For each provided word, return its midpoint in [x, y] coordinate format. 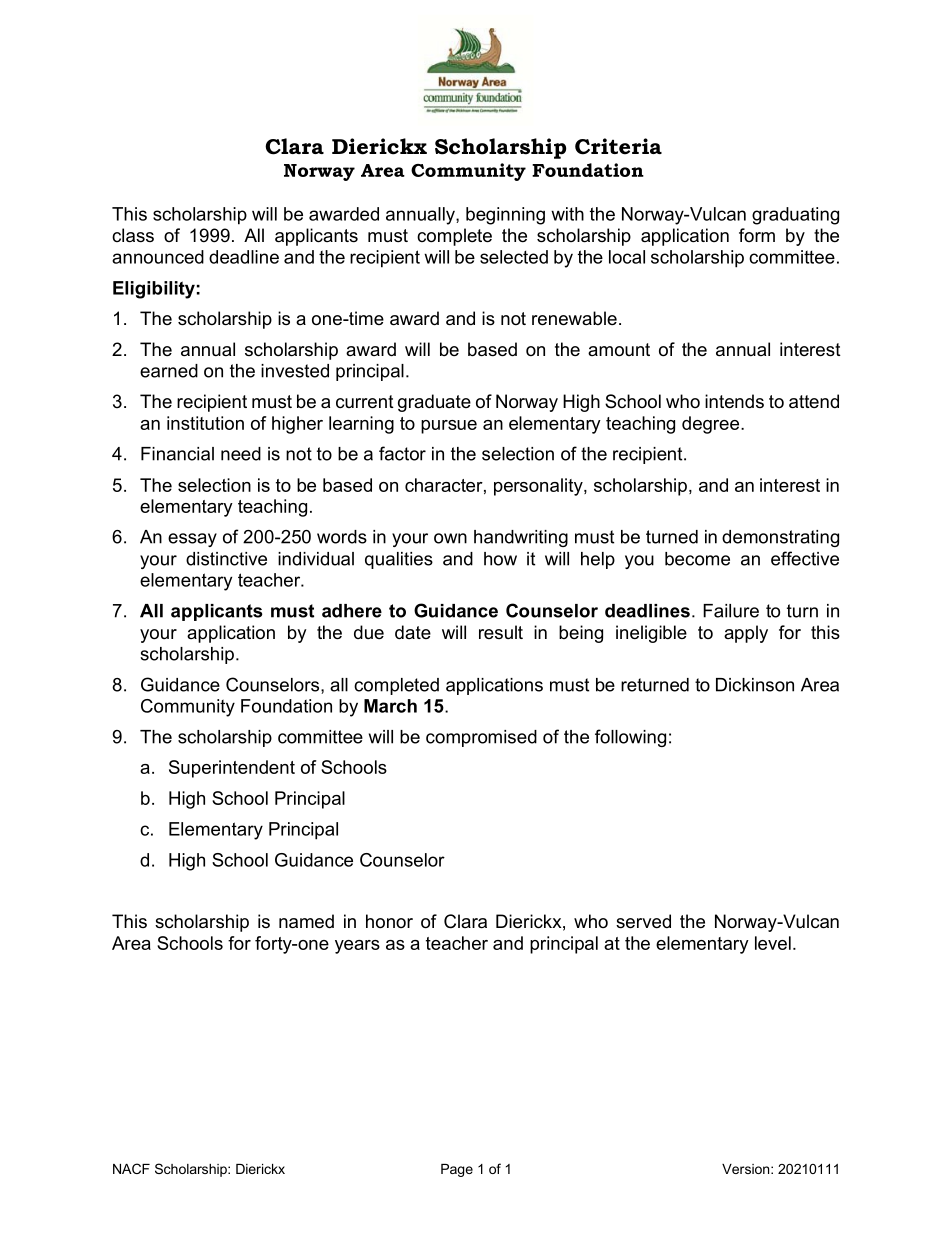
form [757, 235]
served [643, 921]
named [306, 921]
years [357, 947]
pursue [449, 427]
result [501, 632]
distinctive [226, 559]
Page [457, 1170]
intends [734, 401]
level [773, 943]
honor [389, 921]
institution [205, 423]
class [133, 235]
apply [746, 634]
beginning [505, 216]
